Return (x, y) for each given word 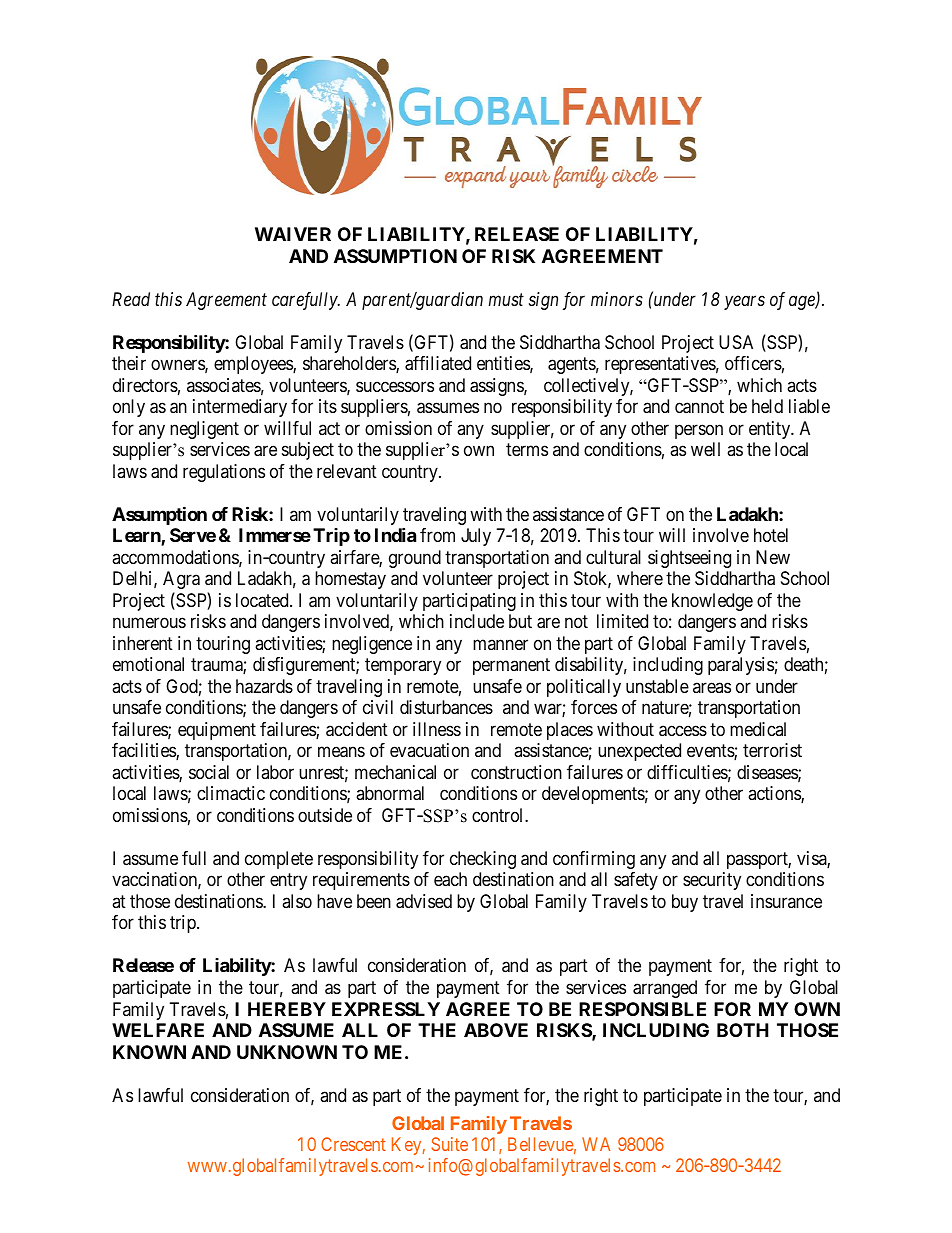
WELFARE (158, 1030)
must (506, 300)
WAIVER (293, 234)
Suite (450, 1144)
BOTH (743, 1030)
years (744, 303)
